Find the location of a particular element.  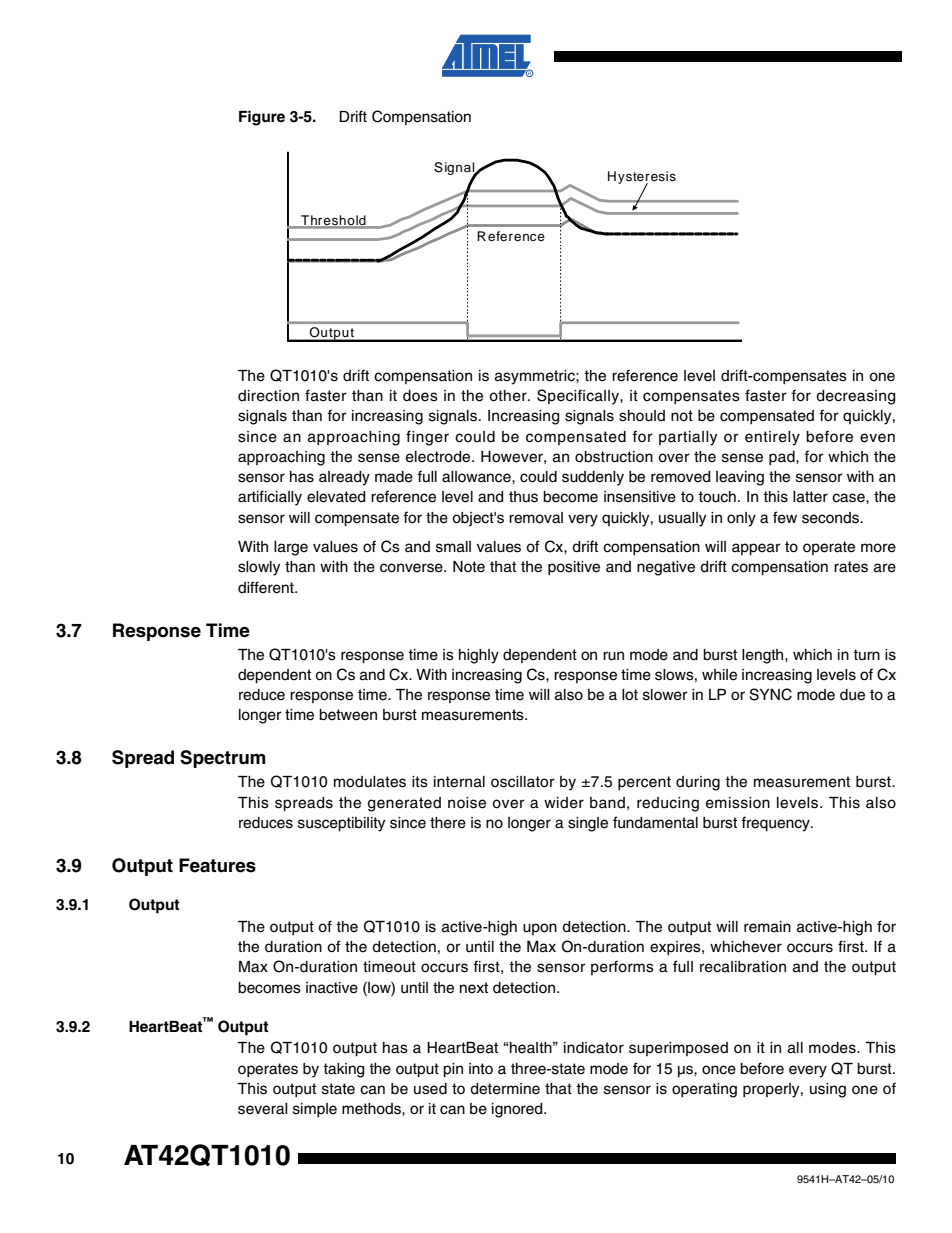

different is located at coordinates (267, 587).
